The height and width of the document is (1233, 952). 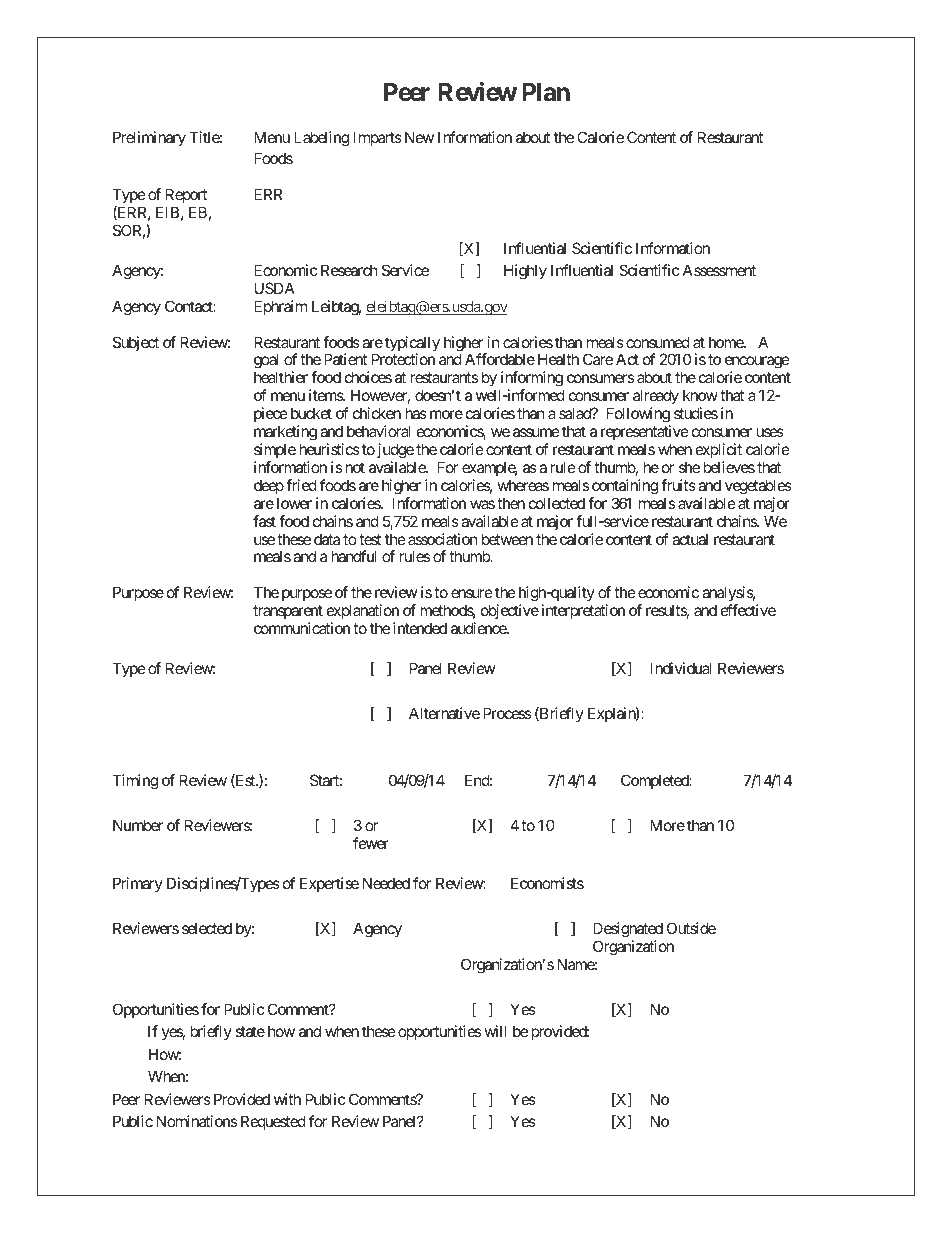 I want to click on fruits, so click(x=678, y=485).
